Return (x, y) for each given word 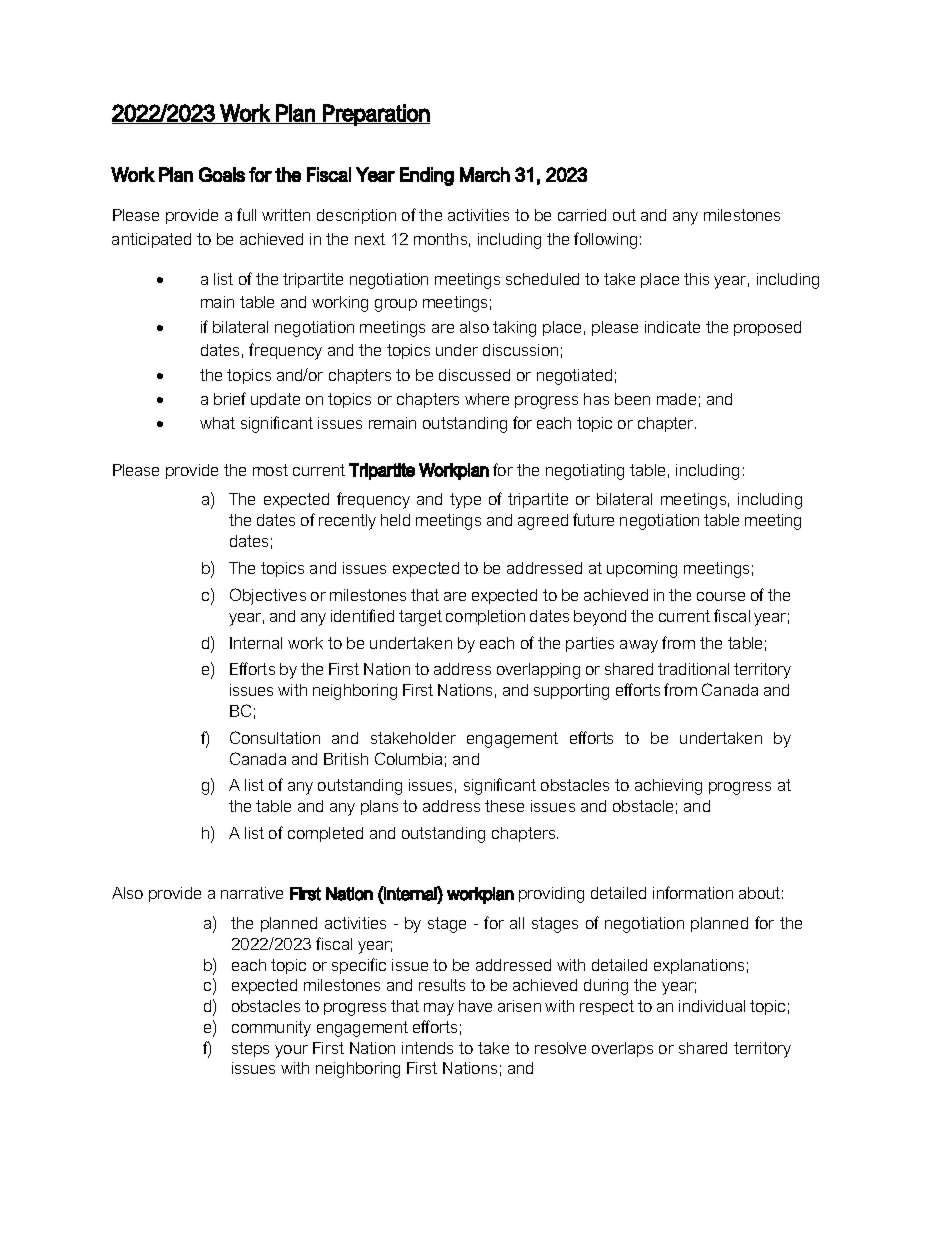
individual (712, 1006)
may (439, 1009)
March (485, 174)
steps (250, 1049)
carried (582, 215)
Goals (222, 174)
